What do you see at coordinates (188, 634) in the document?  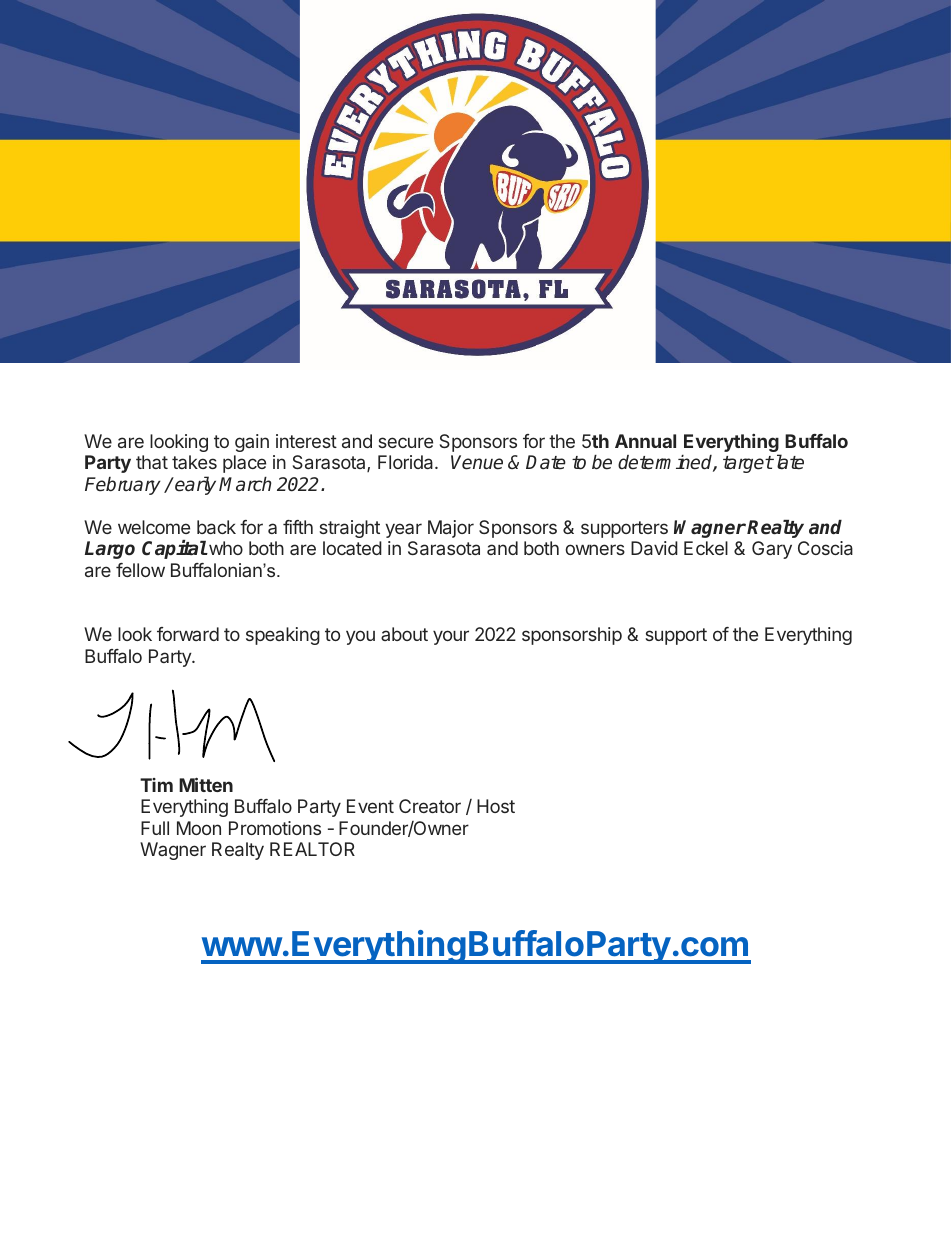 I see `forward` at bounding box center [188, 634].
